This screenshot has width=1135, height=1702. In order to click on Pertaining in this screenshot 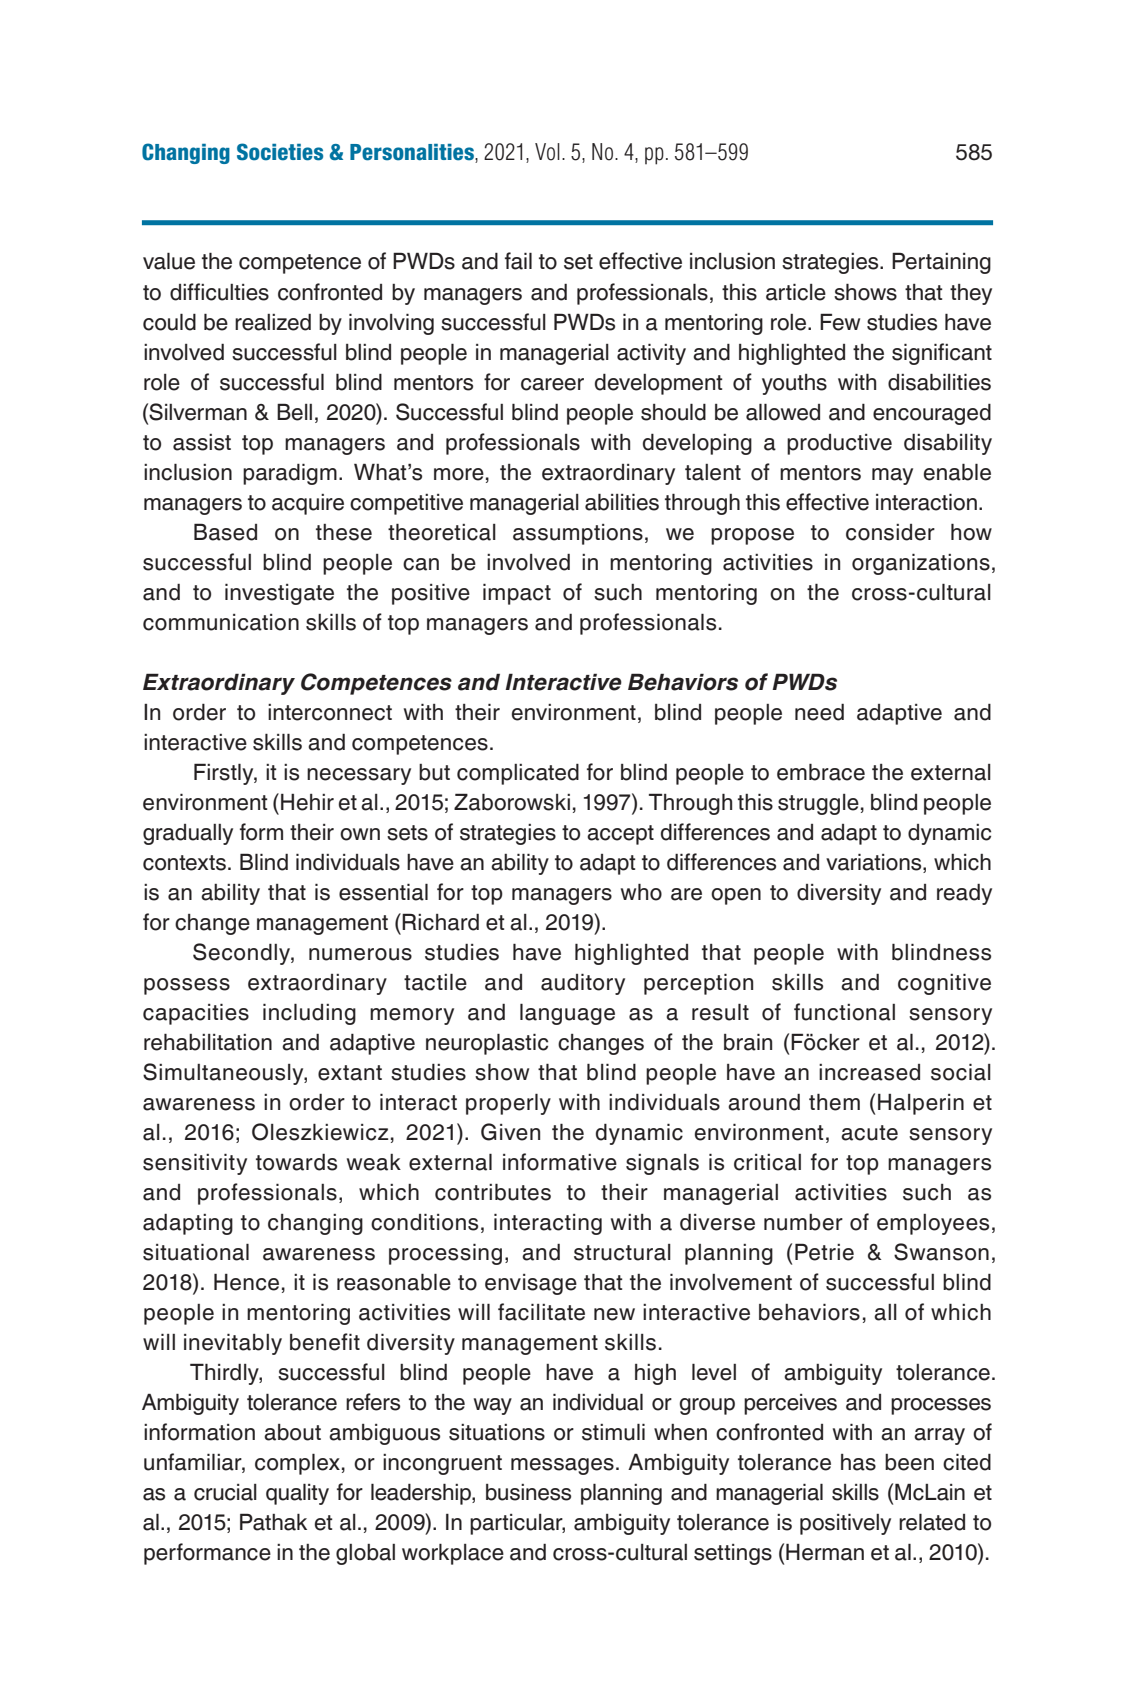, I will do `click(941, 263)`.
